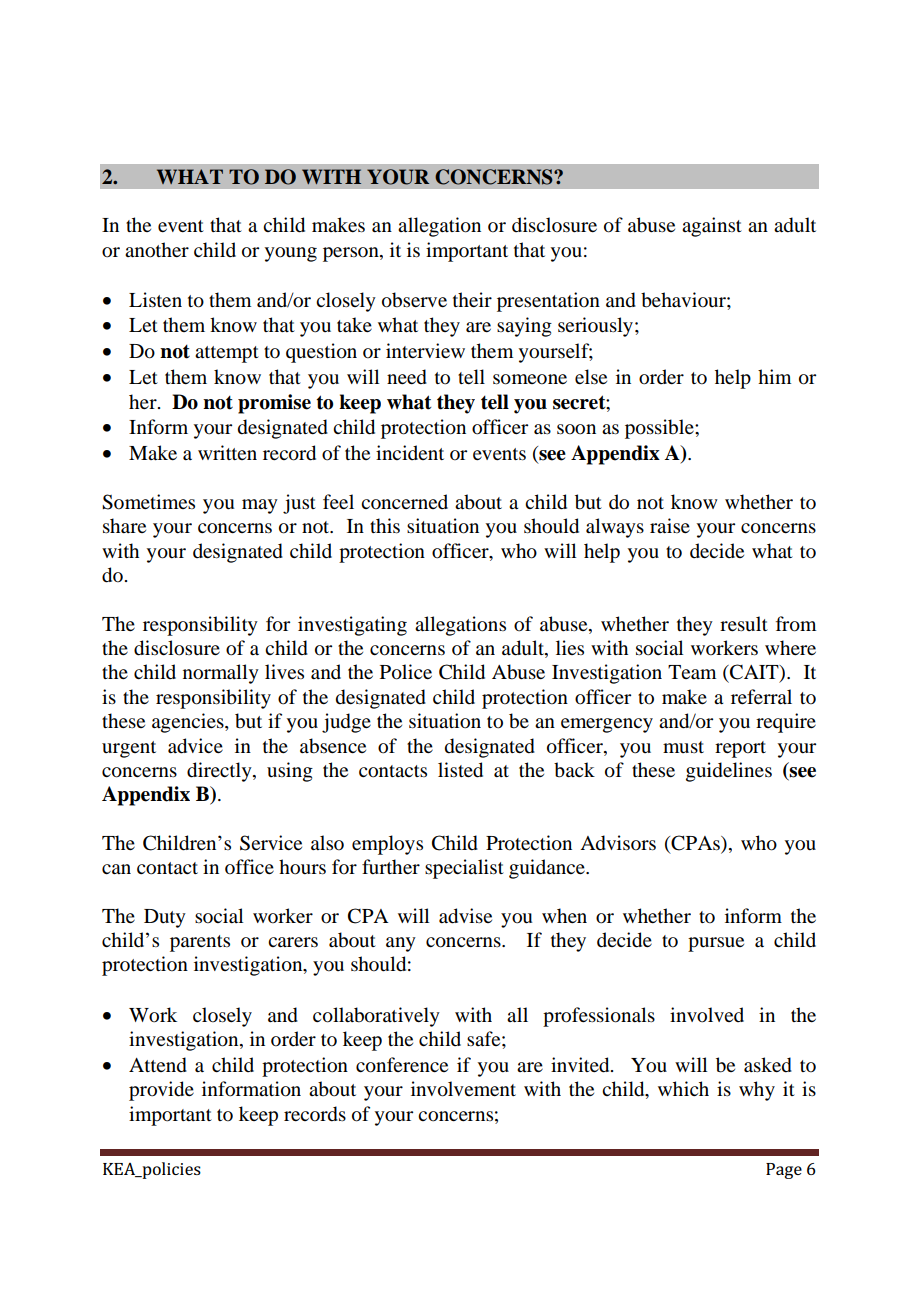 The width and height of the document is (924, 1308). What do you see at coordinates (463, 1089) in the document?
I see `involvement` at bounding box center [463, 1089].
